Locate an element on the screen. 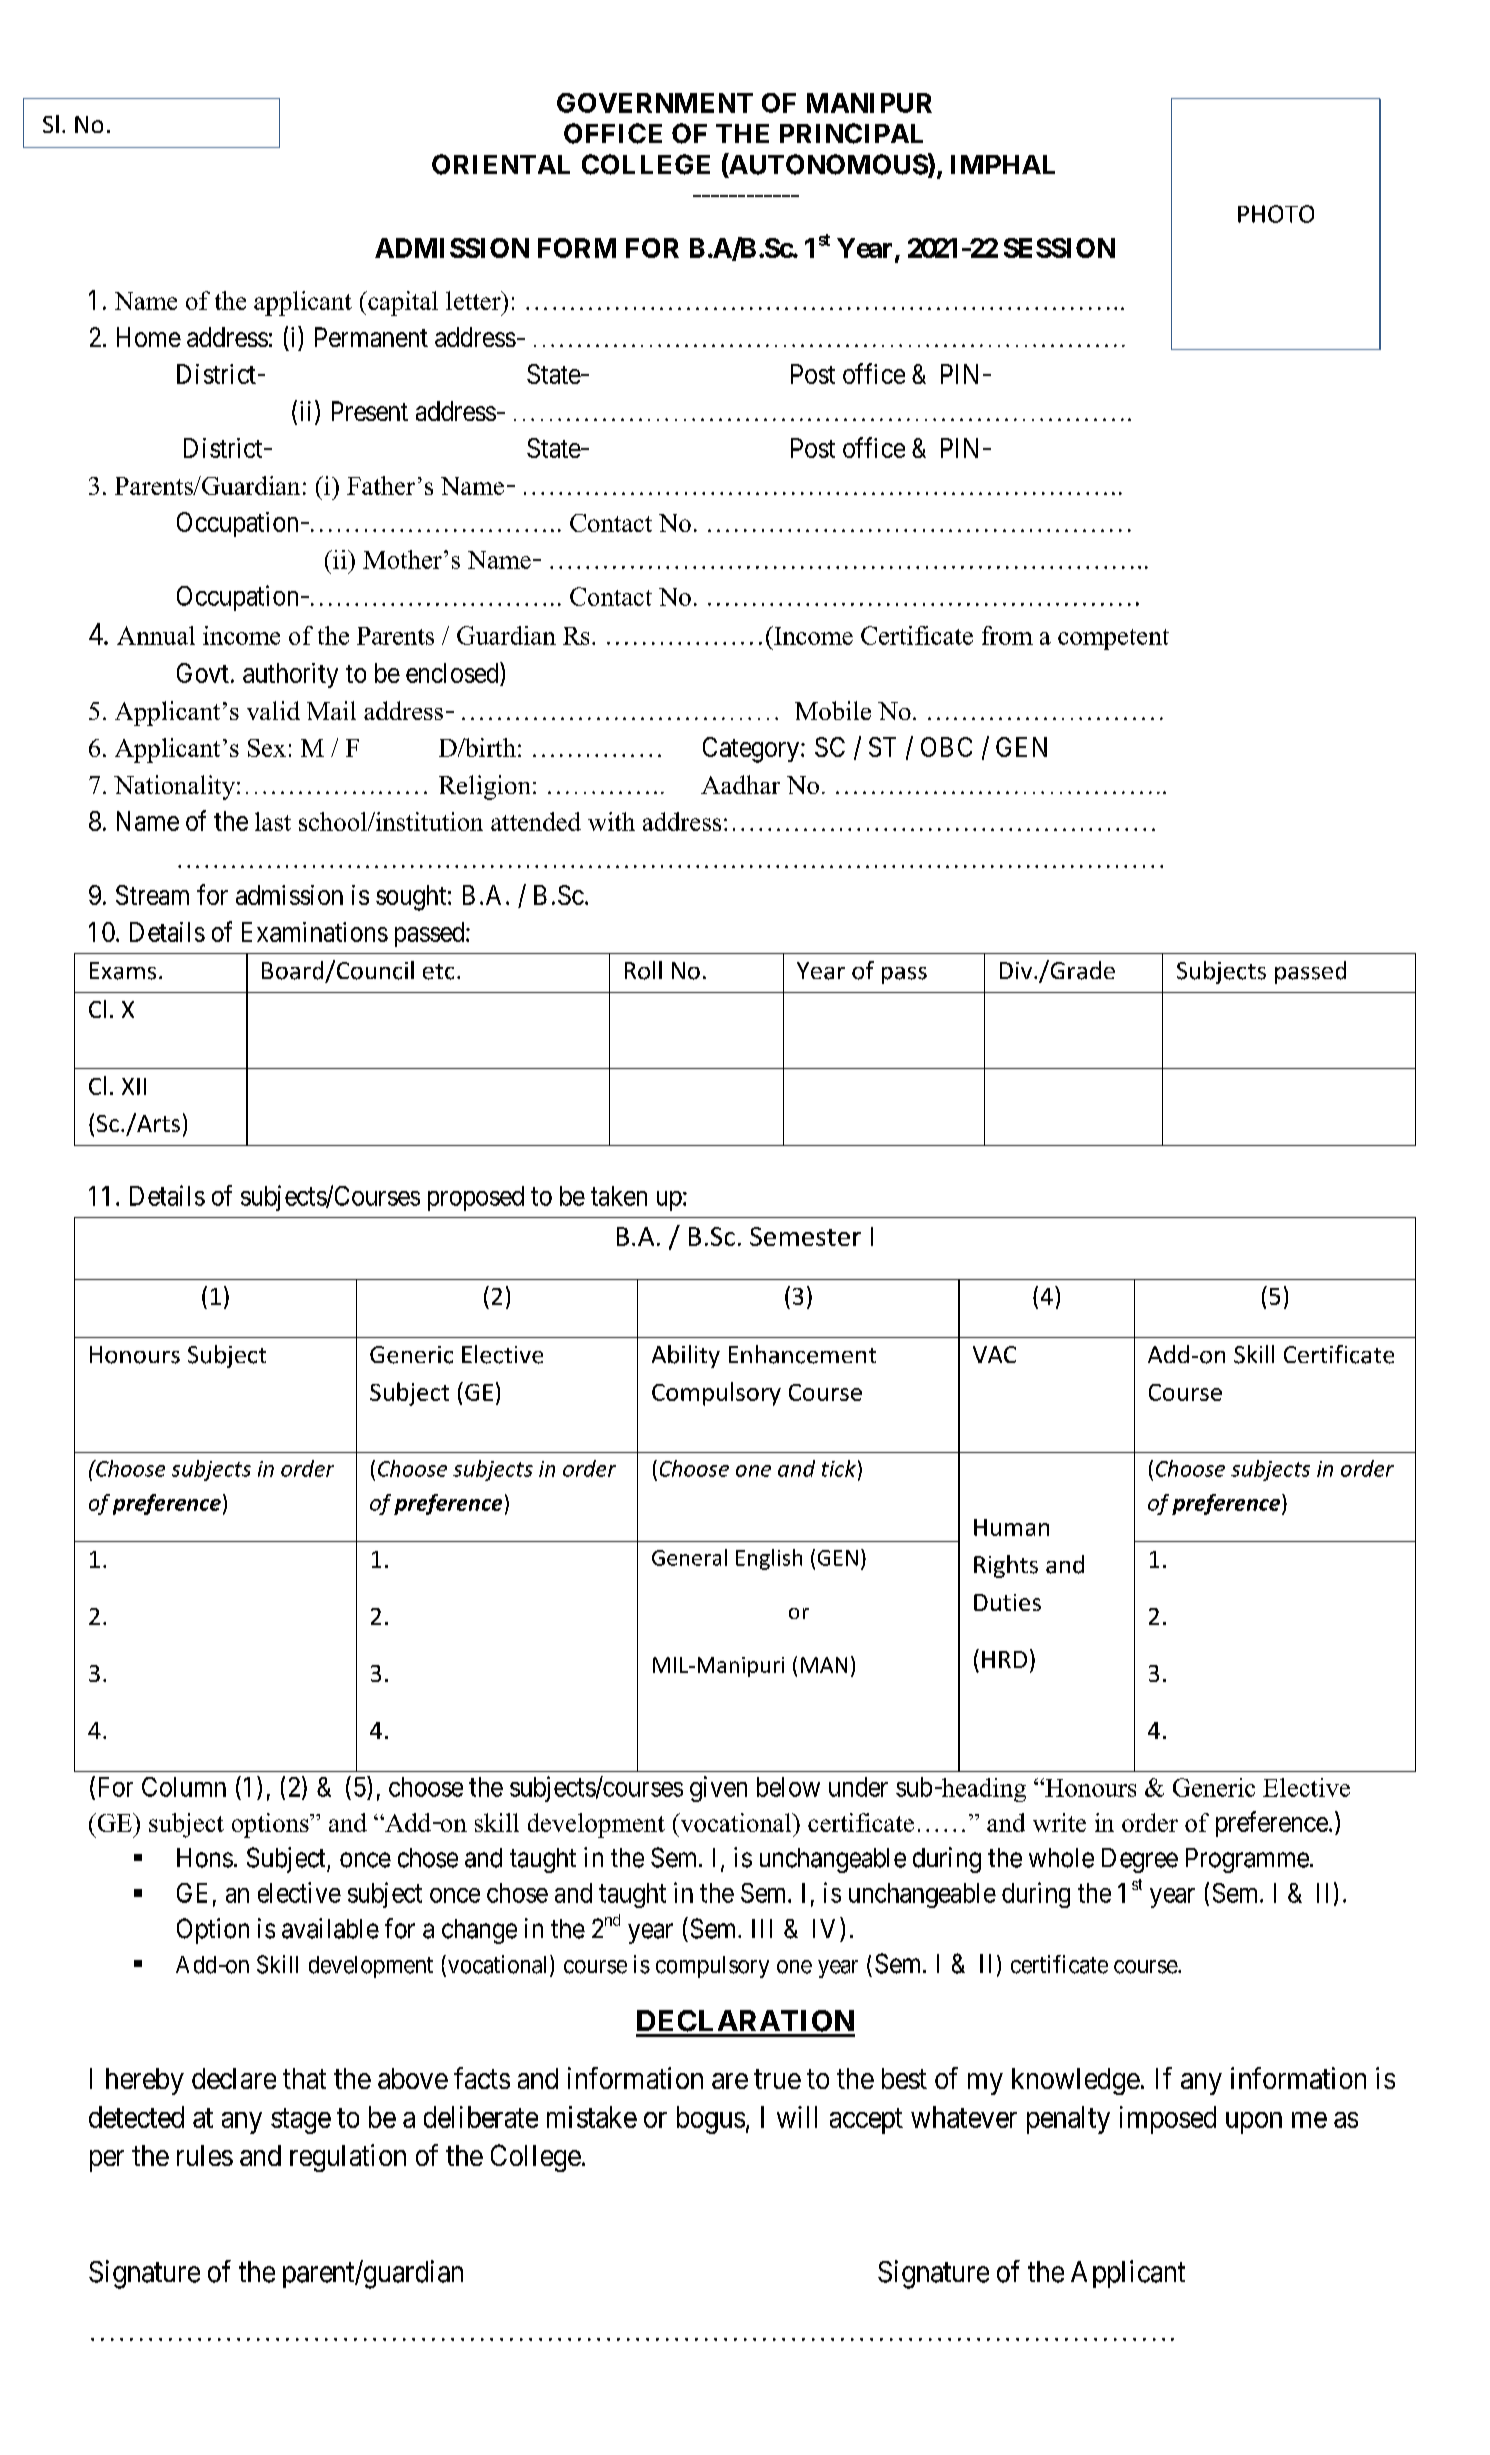  capital is located at coordinates (402, 303).
